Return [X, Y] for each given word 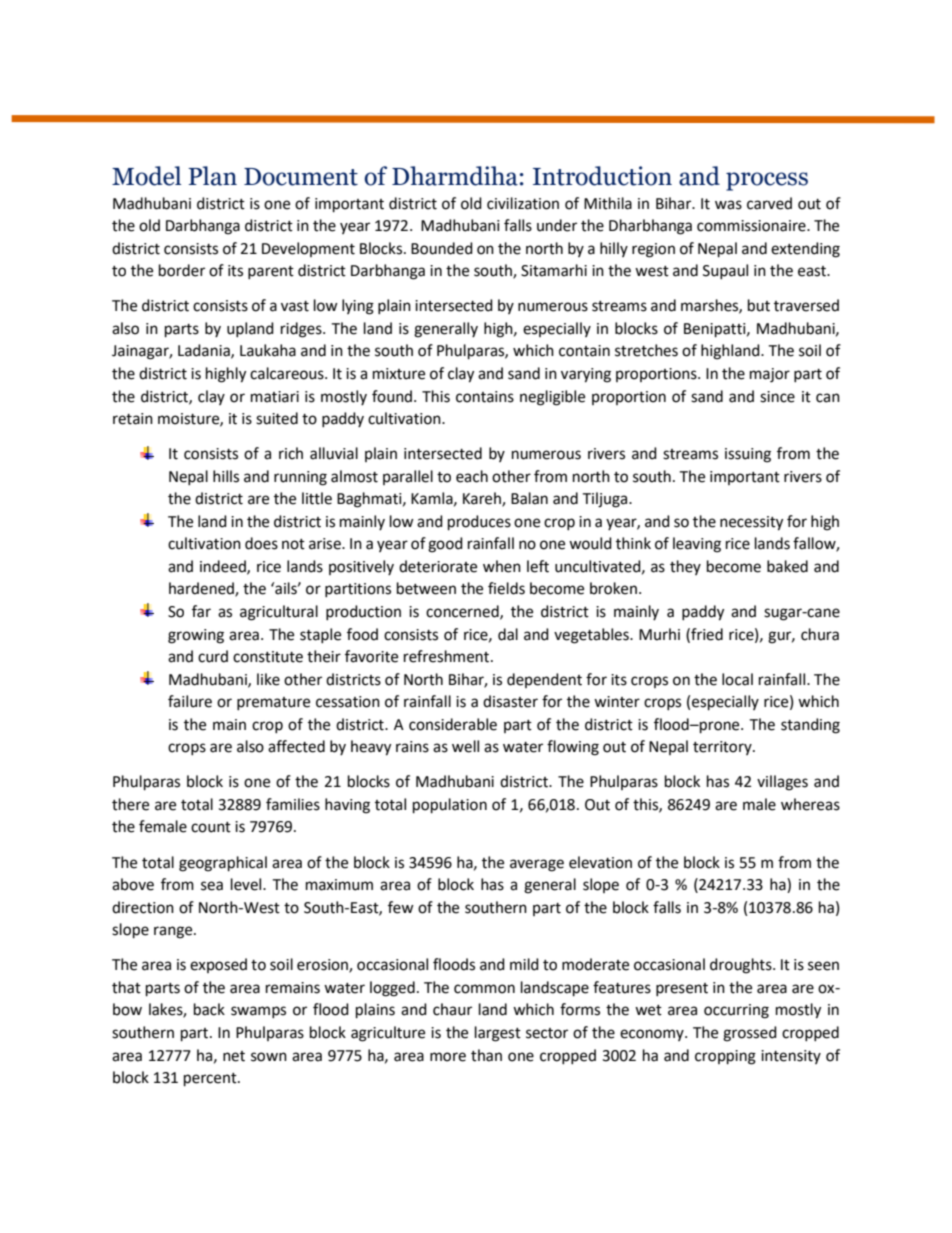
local [737, 679]
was [728, 205]
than [486, 1055]
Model [146, 176]
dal [508, 634]
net [234, 1056]
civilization [523, 203]
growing [196, 636]
